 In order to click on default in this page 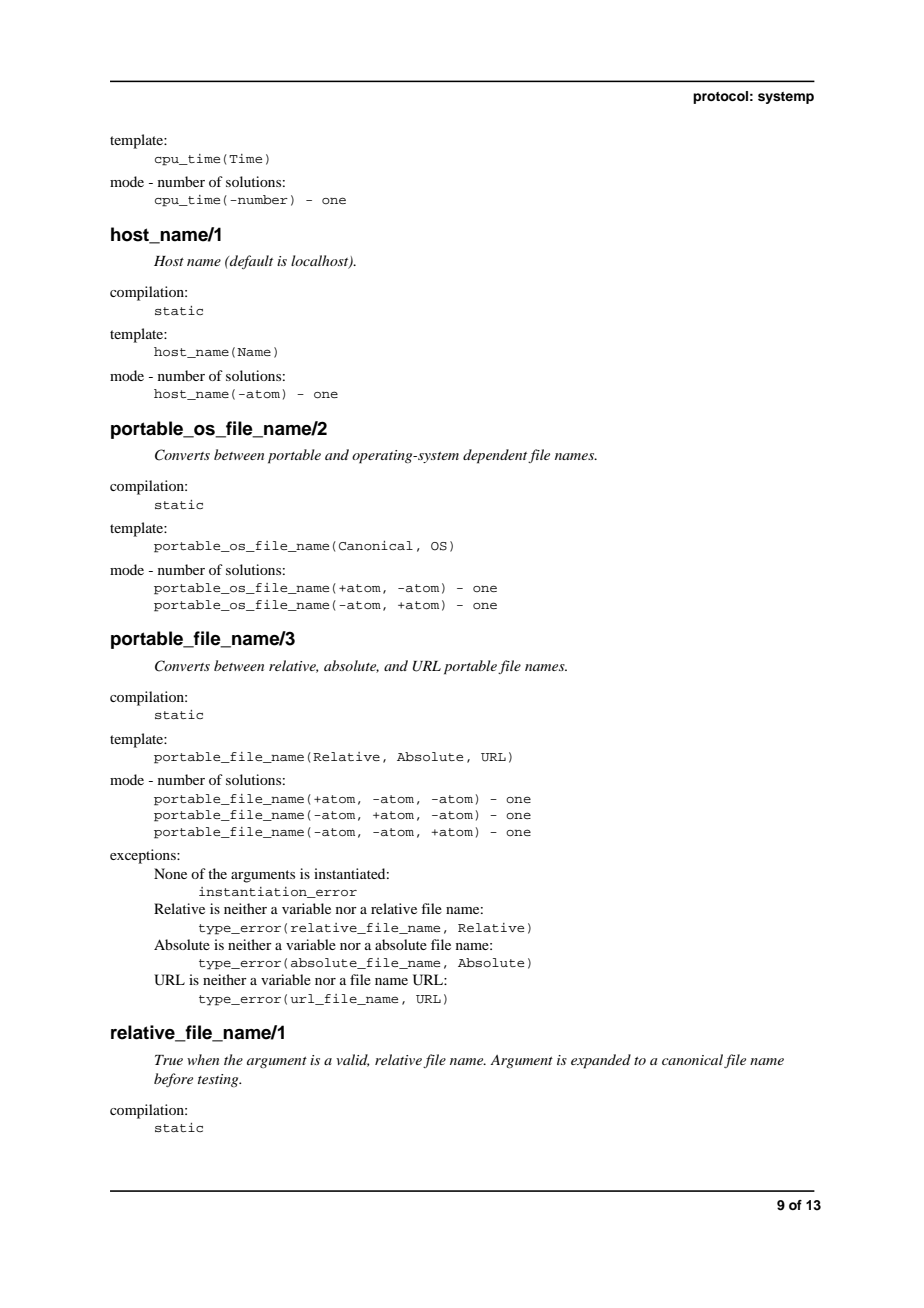, I will do `click(250, 262)`.
